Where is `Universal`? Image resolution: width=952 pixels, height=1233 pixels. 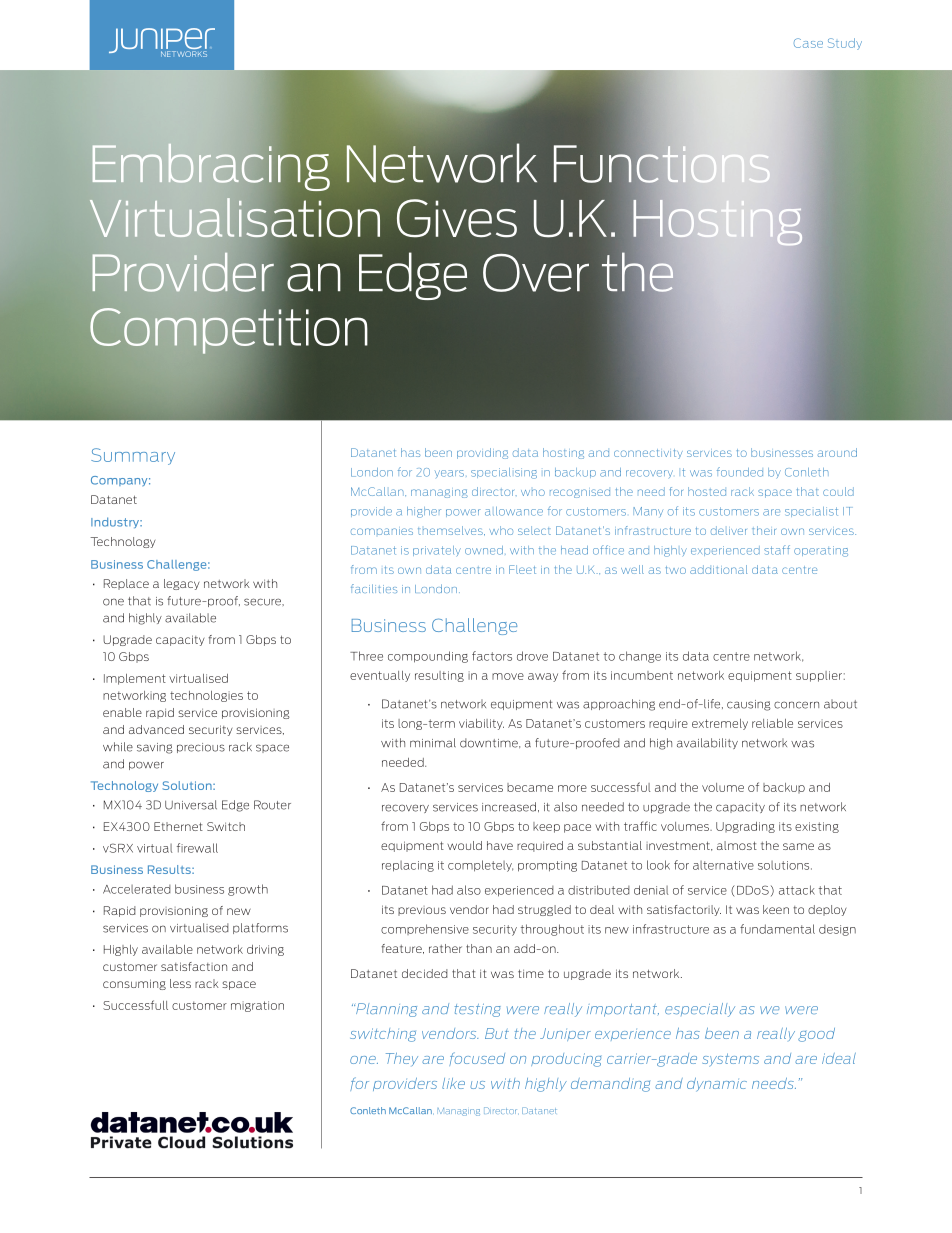 Universal is located at coordinates (191, 805).
